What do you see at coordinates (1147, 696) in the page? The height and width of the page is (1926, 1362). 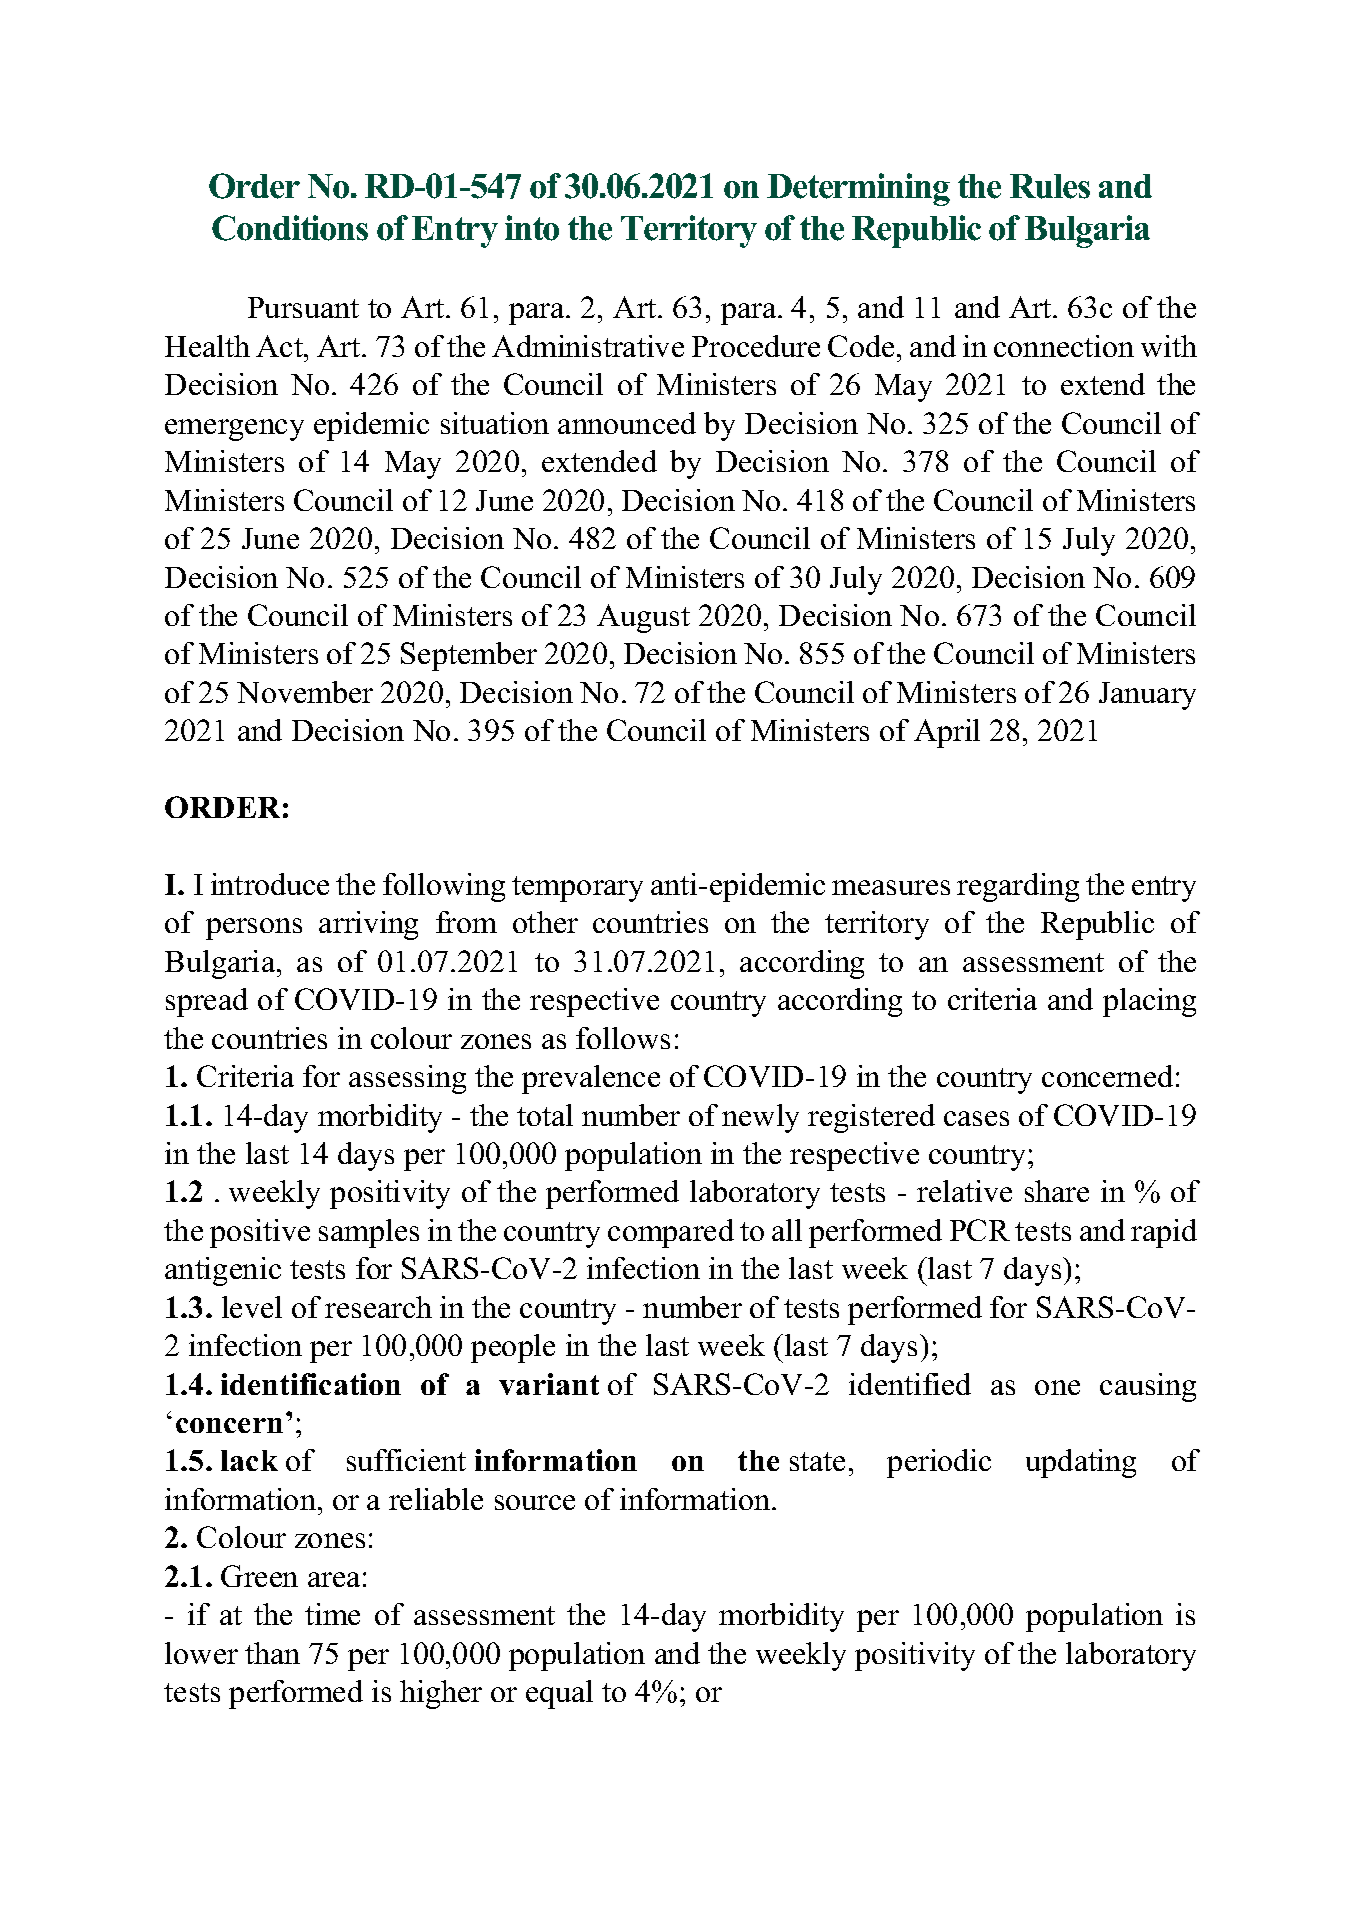 I see `January` at bounding box center [1147, 696].
